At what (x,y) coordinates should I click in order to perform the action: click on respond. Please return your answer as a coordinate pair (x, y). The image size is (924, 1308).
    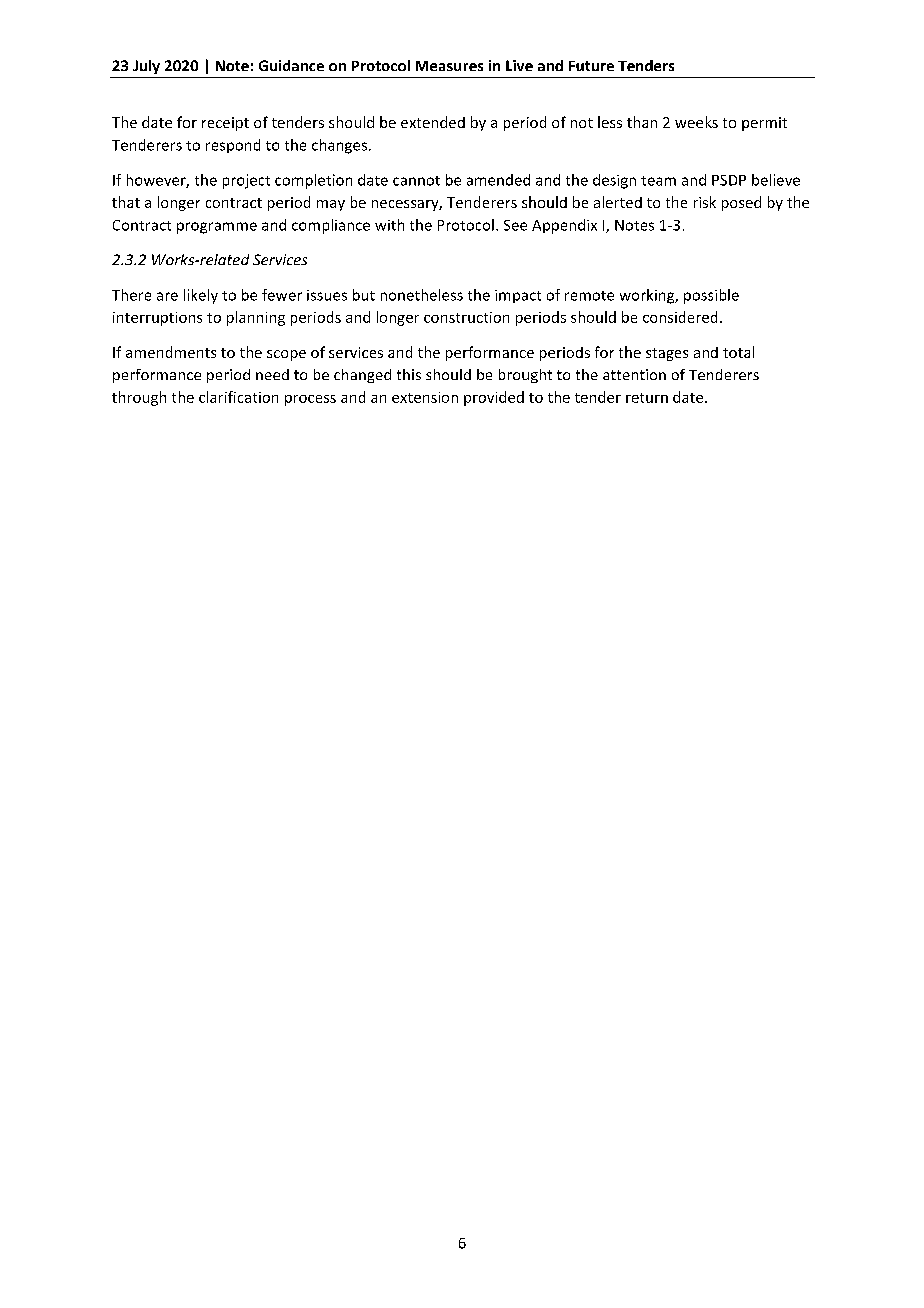
    Looking at the image, I should click on (233, 146).
